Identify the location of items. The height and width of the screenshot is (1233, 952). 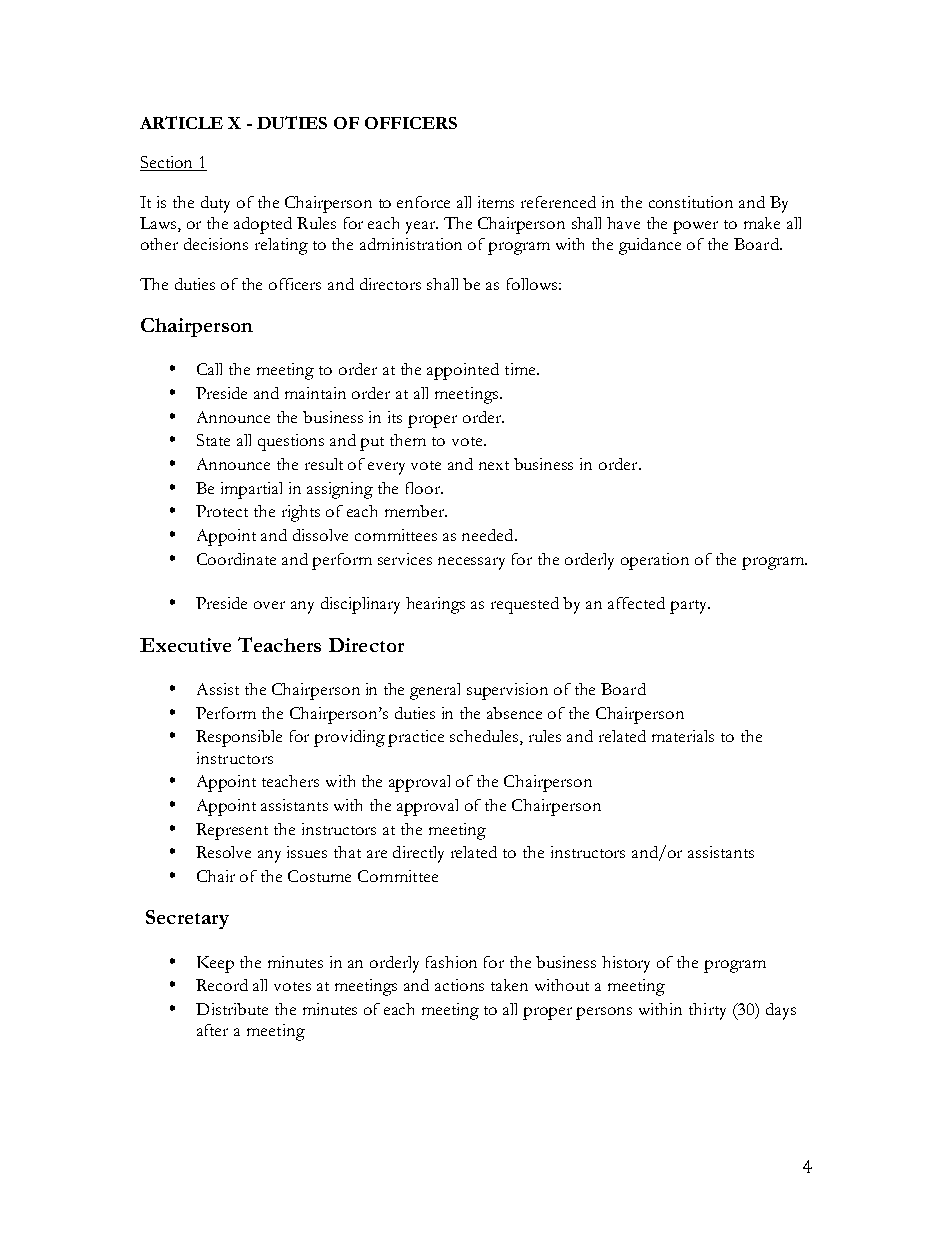
(496, 202).
